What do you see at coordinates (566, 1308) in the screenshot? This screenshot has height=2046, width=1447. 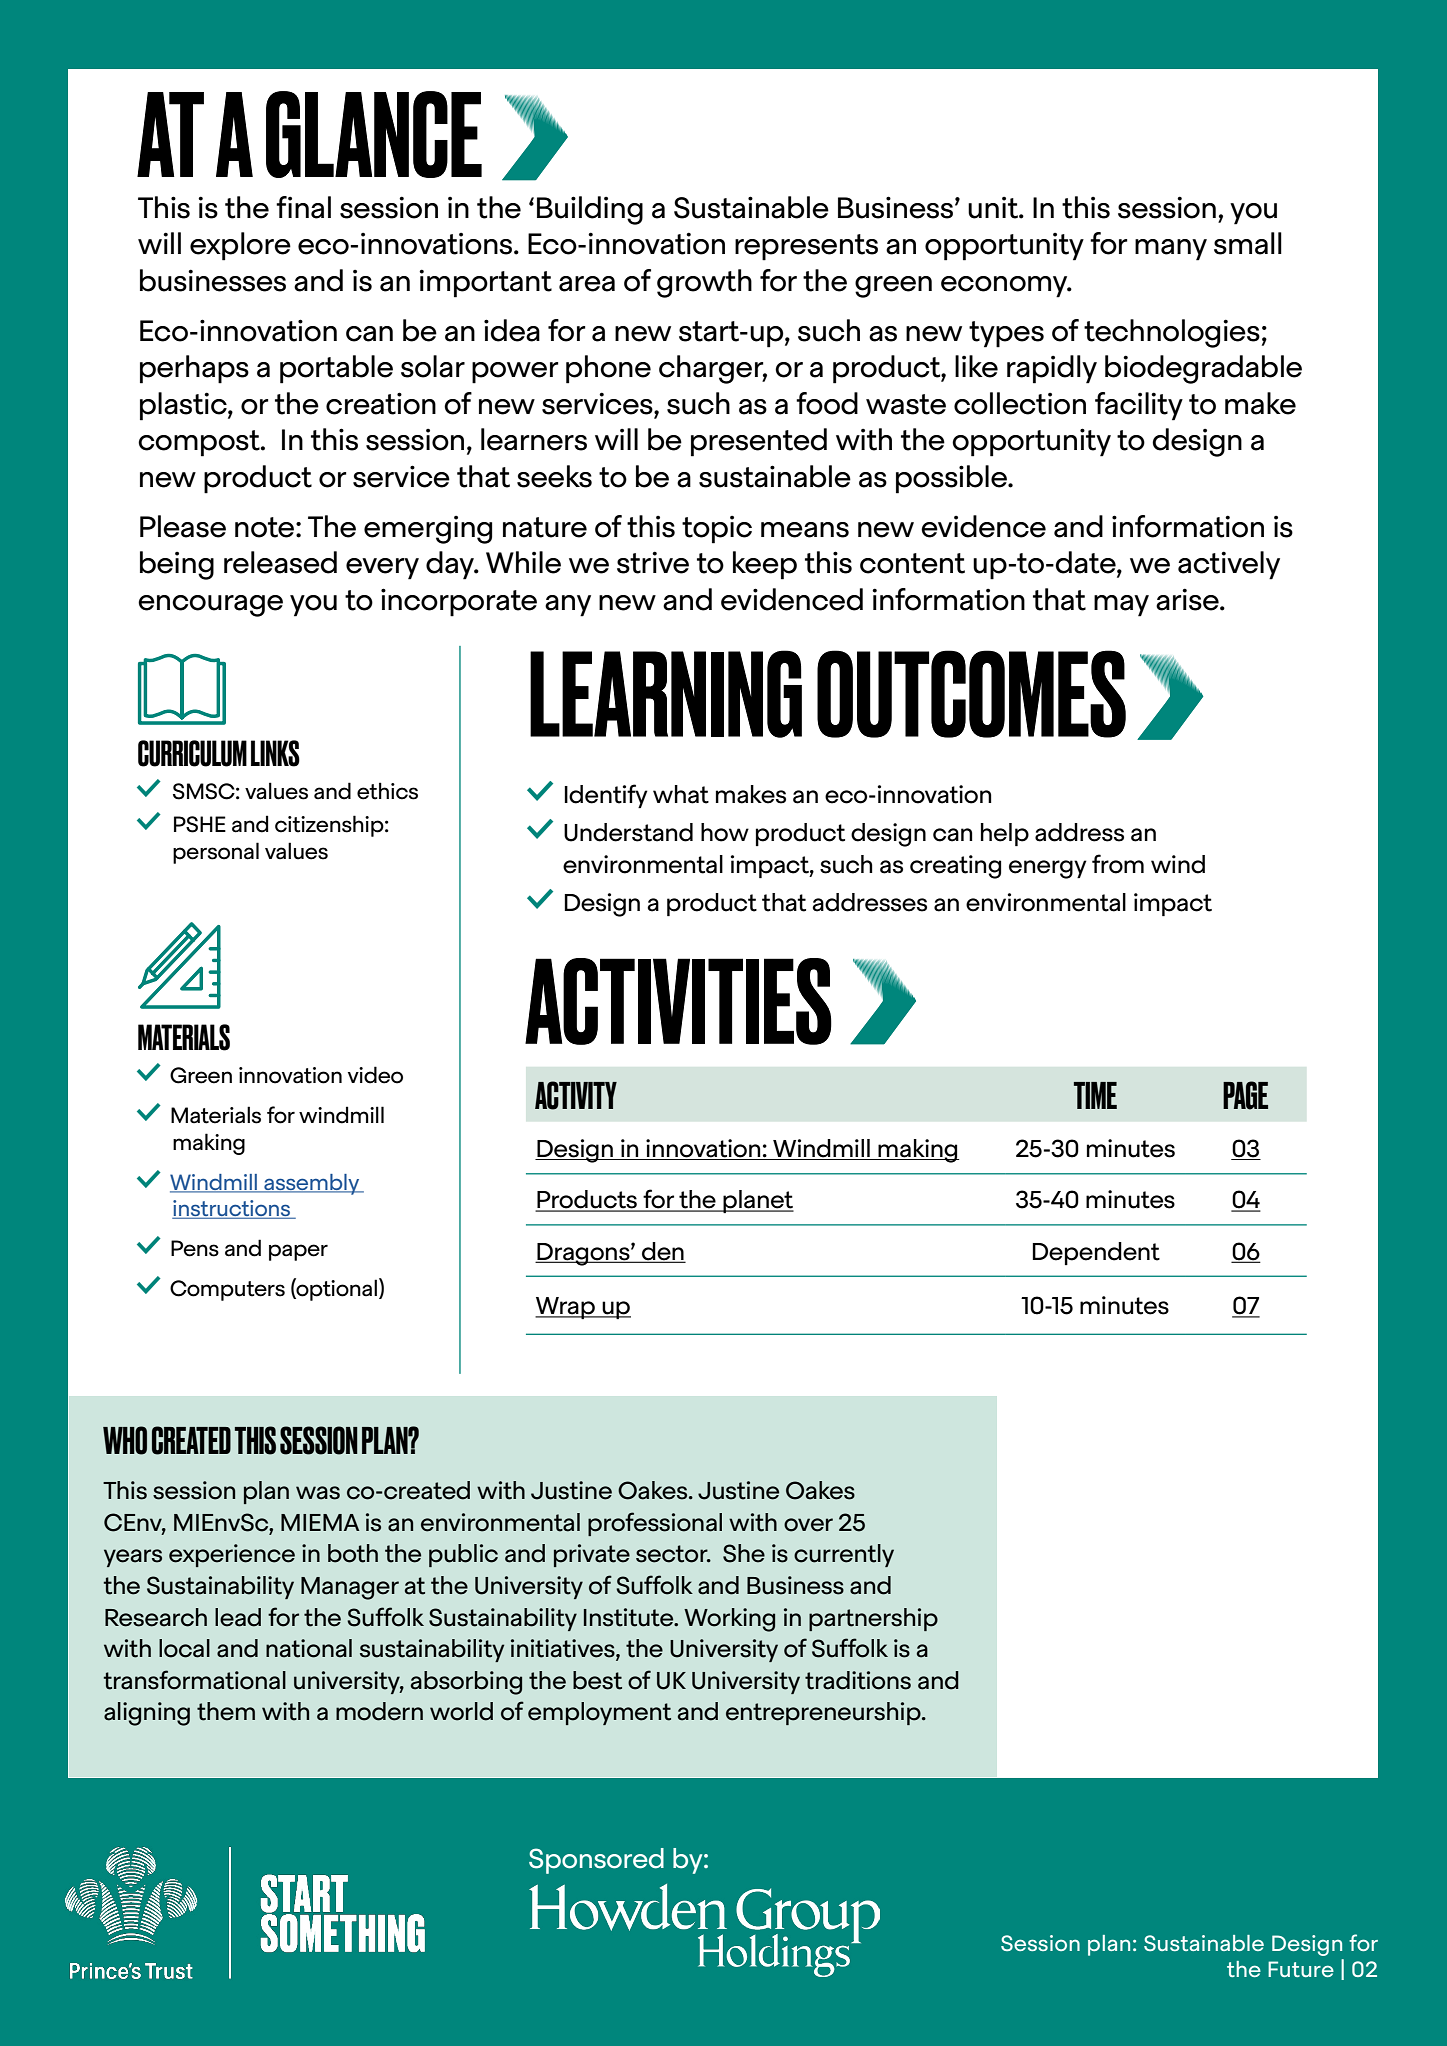 I see `Wrap` at bounding box center [566, 1308].
